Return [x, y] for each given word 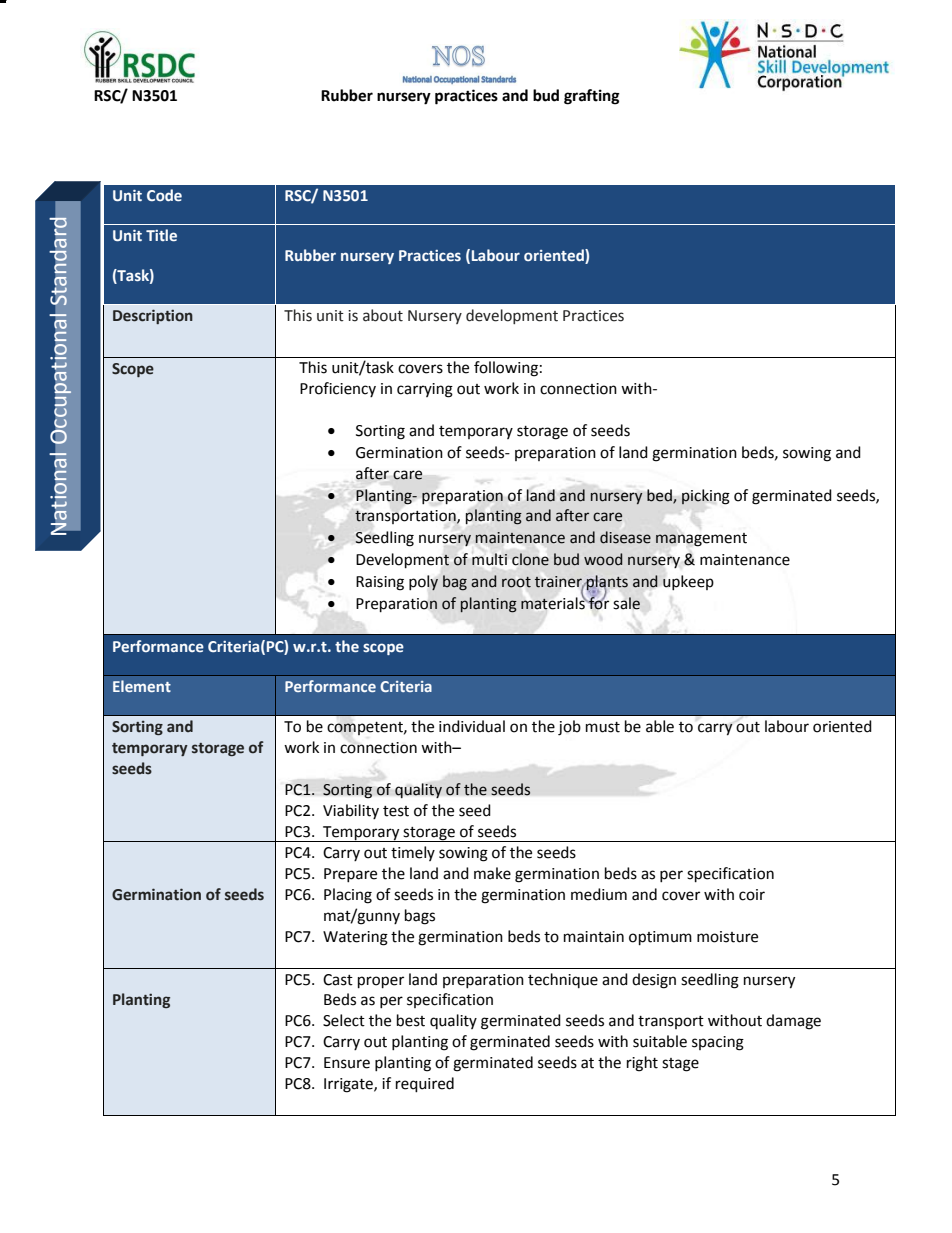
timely [413, 853]
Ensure [347, 1063]
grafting [592, 97]
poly [423, 583]
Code [164, 195]
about [383, 315]
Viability [351, 811]
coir [752, 895]
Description [153, 316]
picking [706, 497]
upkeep [688, 583]
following [506, 369]
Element [142, 686]
